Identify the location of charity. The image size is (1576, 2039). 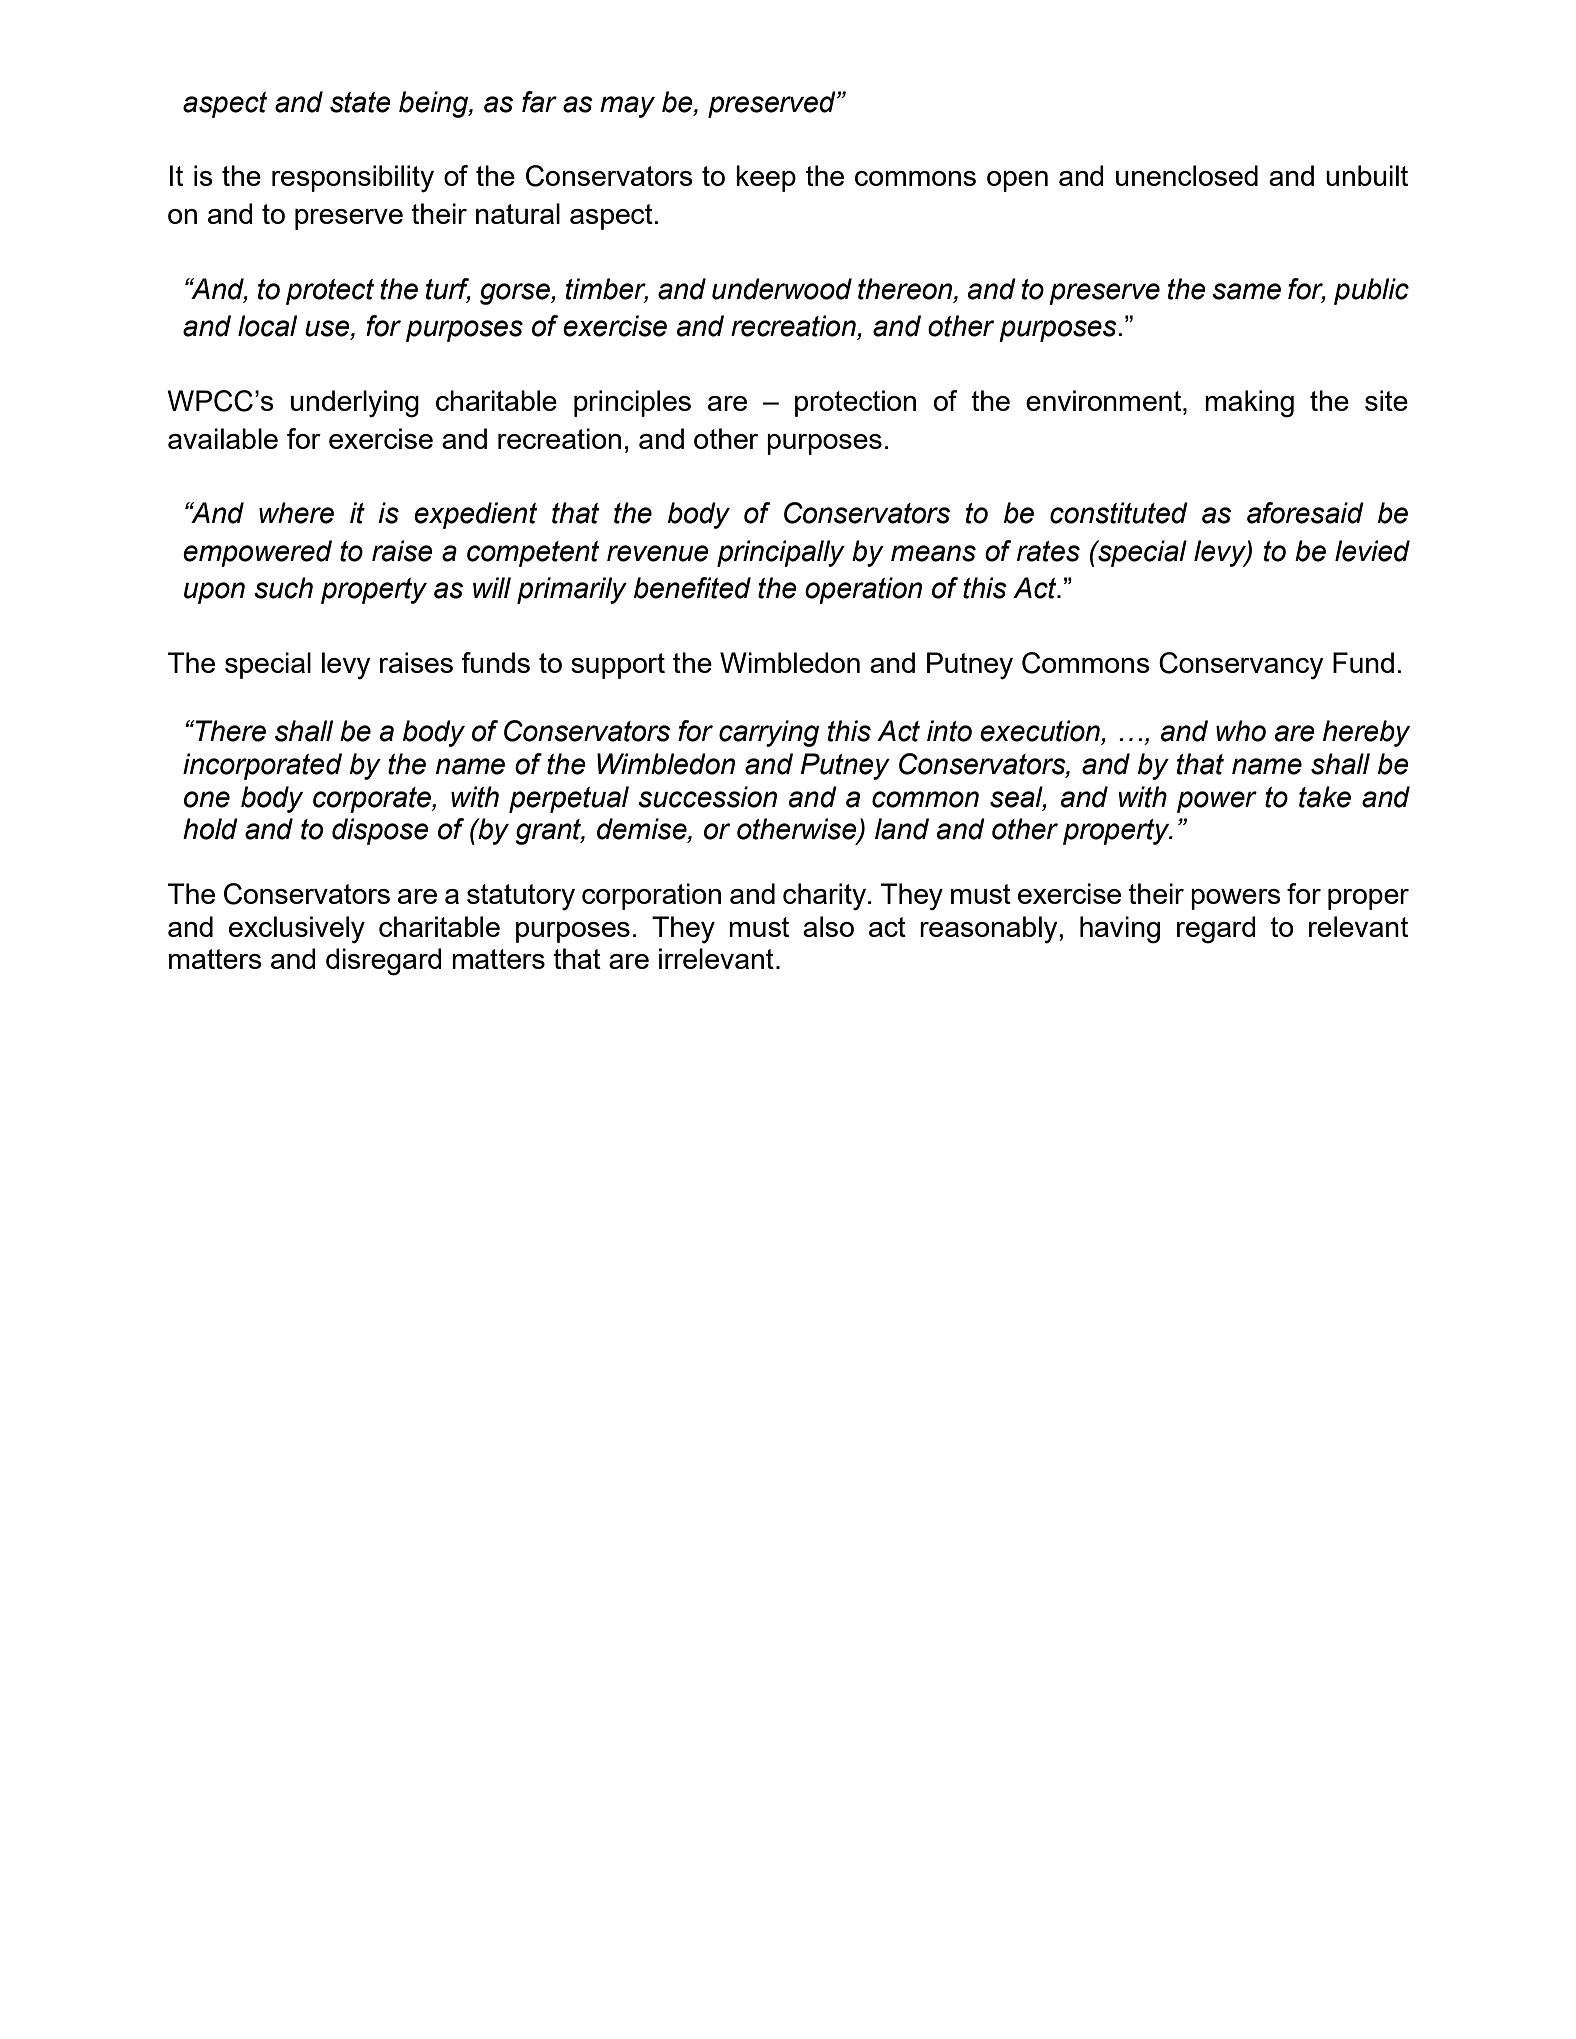
(824, 897).
